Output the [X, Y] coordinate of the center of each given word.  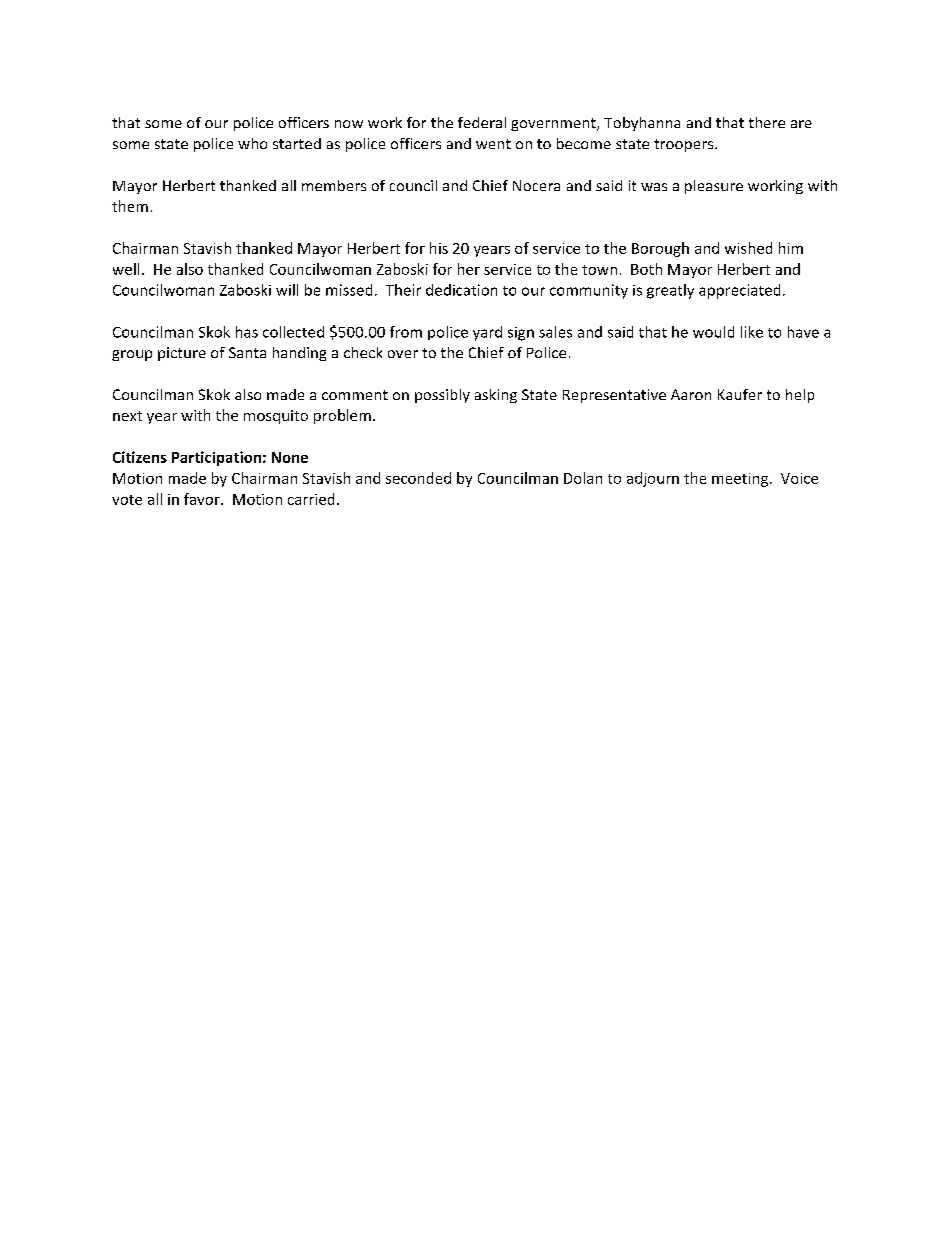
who [252, 143]
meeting [740, 480]
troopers [685, 145]
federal [482, 122]
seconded [418, 478]
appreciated [739, 291]
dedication [461, 290]
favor [203, 499]
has [247, 332]
